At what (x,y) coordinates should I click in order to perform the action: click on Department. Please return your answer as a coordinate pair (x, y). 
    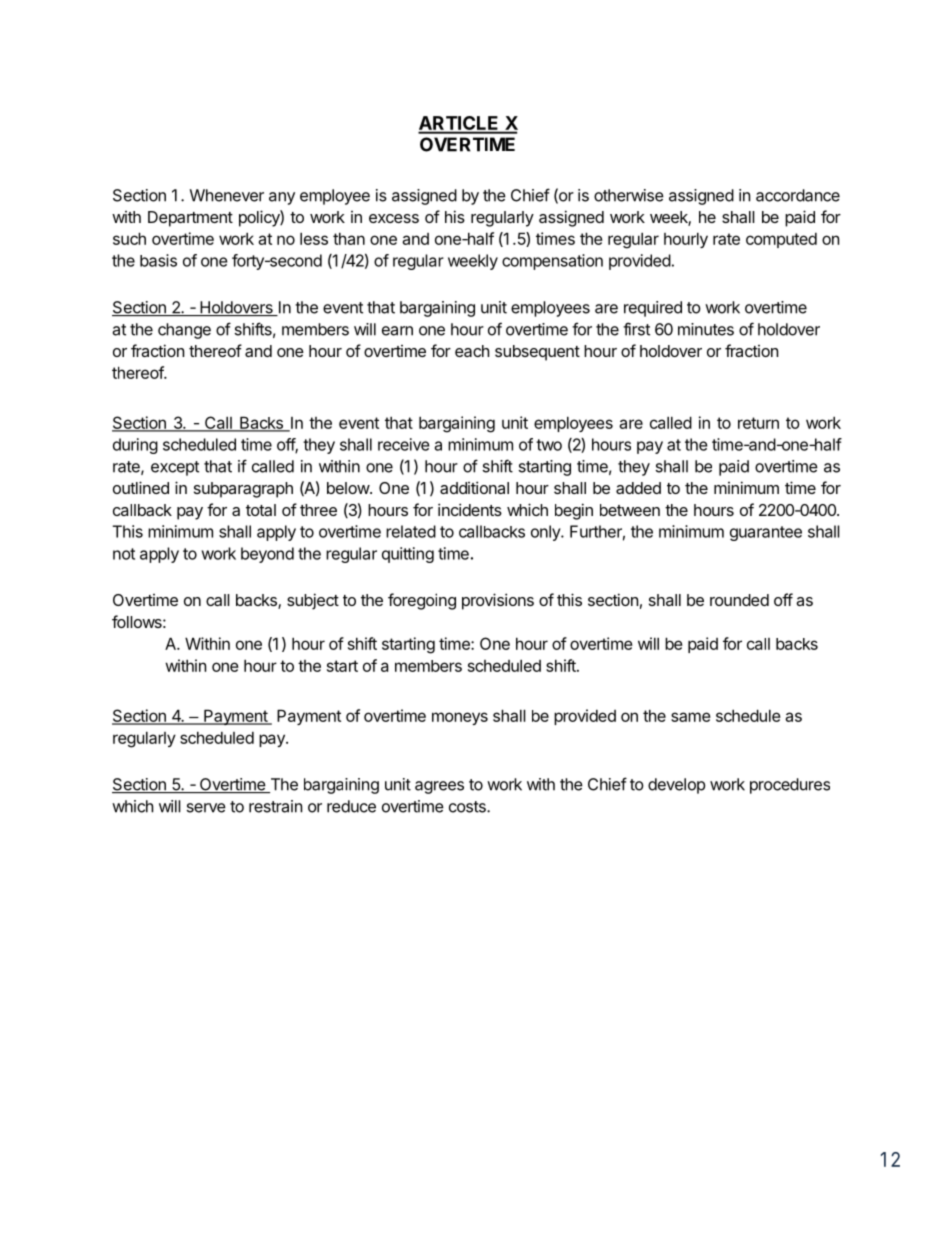
    Looking at the image, I should click on (190, 219).
